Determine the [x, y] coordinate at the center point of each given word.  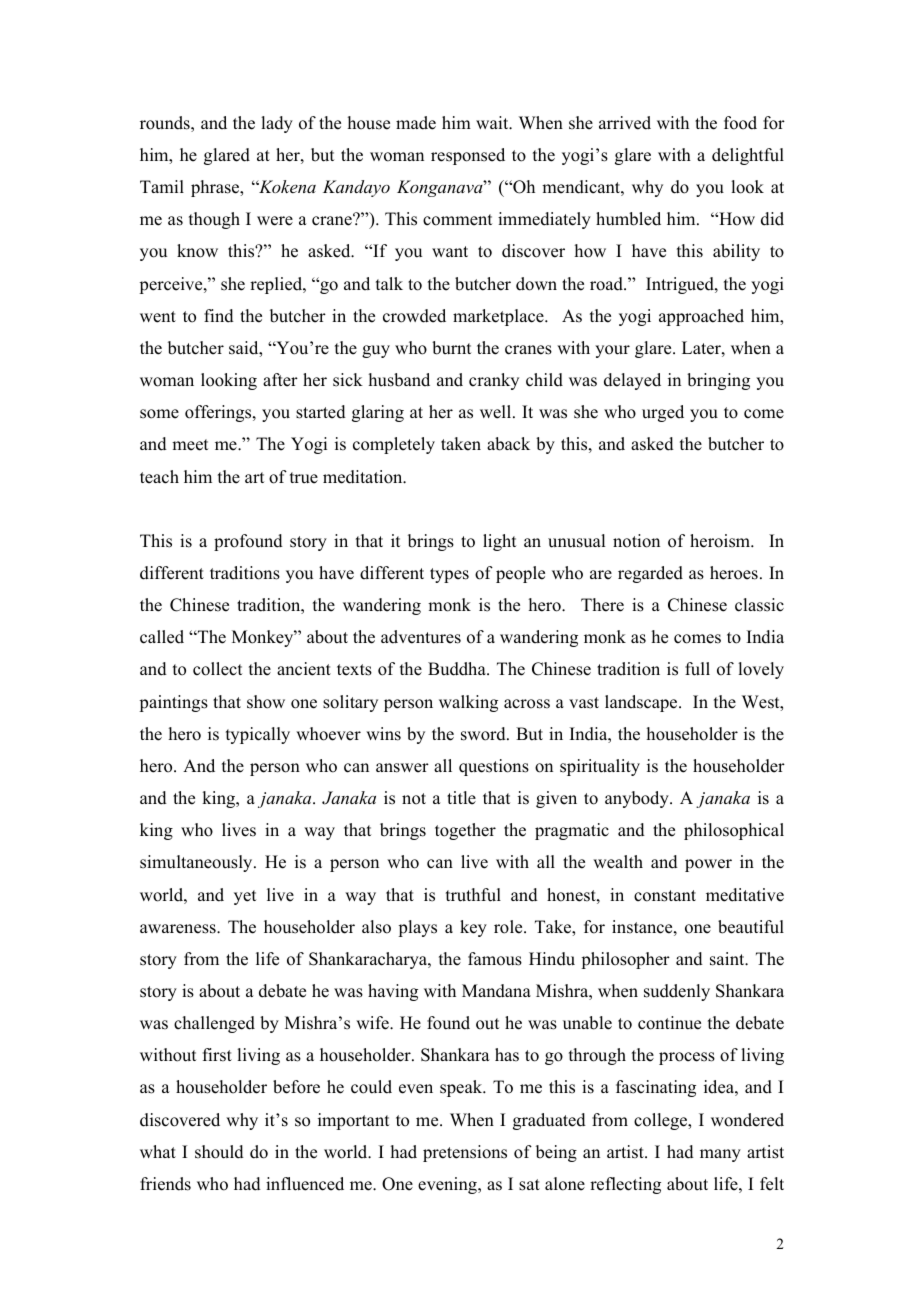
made [416, 123]
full [697, 669]
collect [217, 669]
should [219, 1152]
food [740, 123]
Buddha [458, 669]
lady [277, 124]
